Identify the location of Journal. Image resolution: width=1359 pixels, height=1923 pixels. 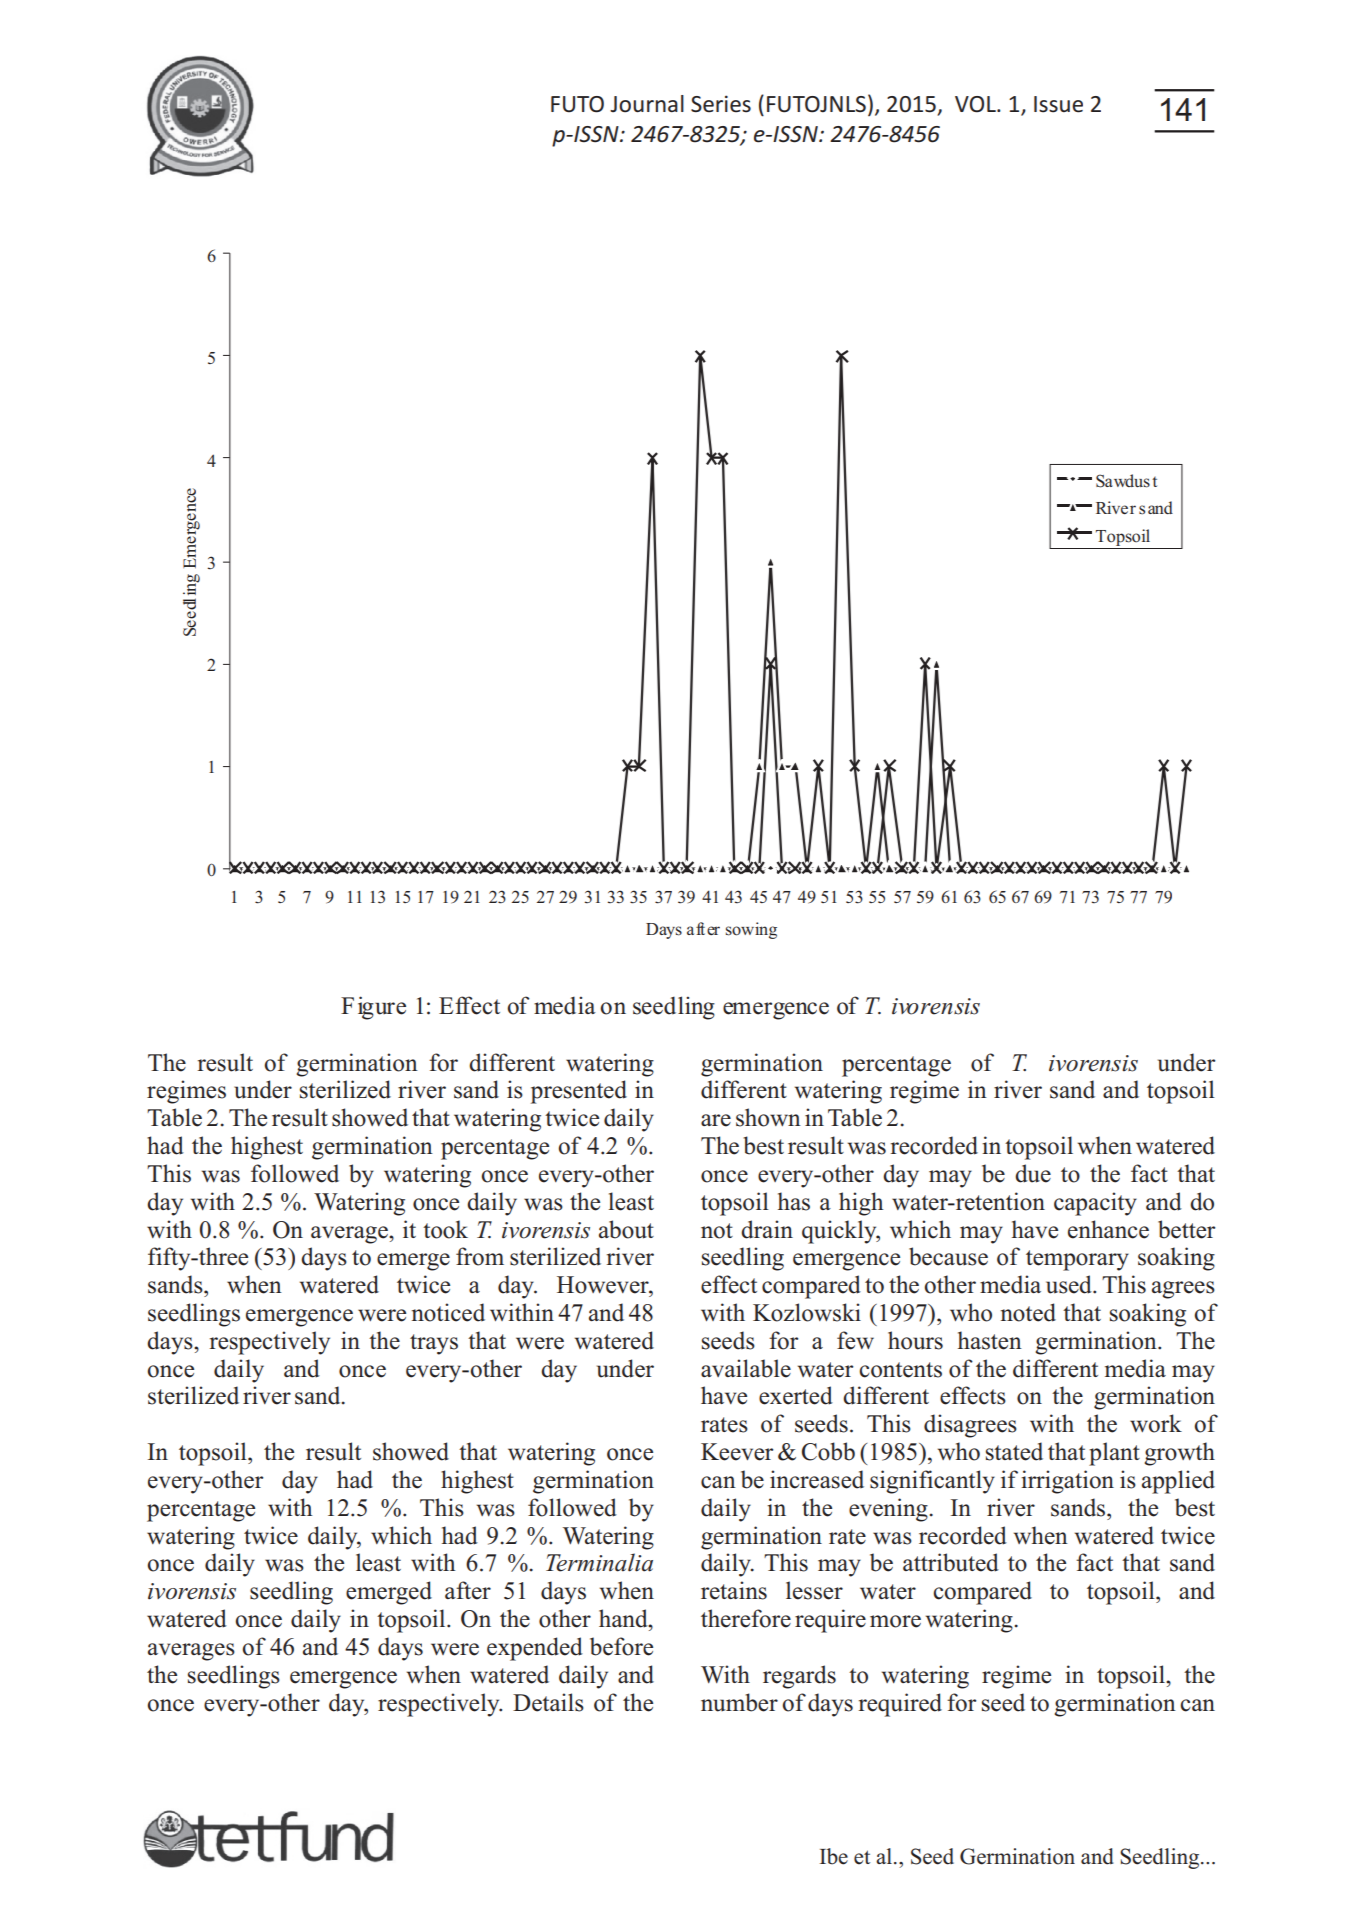
(647, 104).
